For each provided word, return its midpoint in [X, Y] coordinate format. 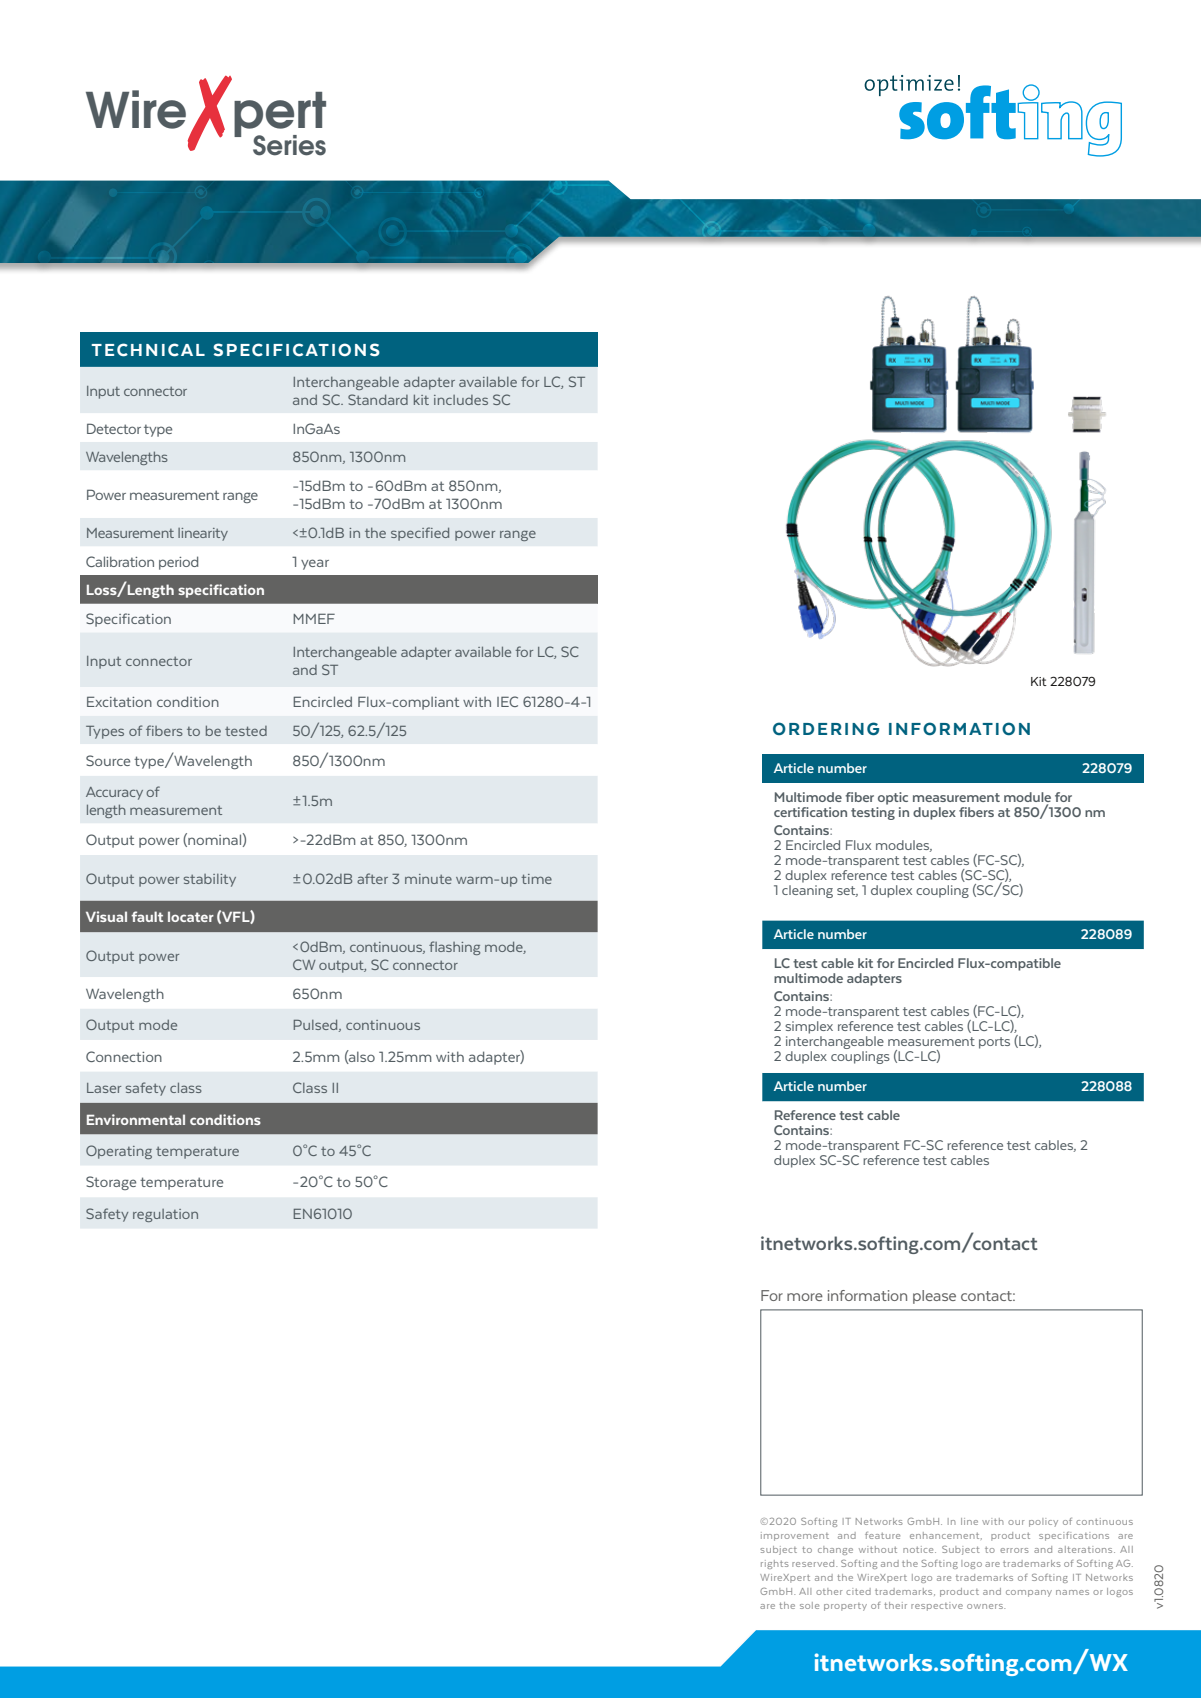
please [934, 1297]
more [805, 1297]
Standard [378, 399]
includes [461, 400]
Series [289, 145]
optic [893, 798]
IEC [507, 701]
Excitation [119, 701]
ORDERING [826, 728]
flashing [454, 948]
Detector [114, 428]
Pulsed [317, 1025]
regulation [165, 1215]
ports [994, 1043]
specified [420, 534]
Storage [111, 1183]
